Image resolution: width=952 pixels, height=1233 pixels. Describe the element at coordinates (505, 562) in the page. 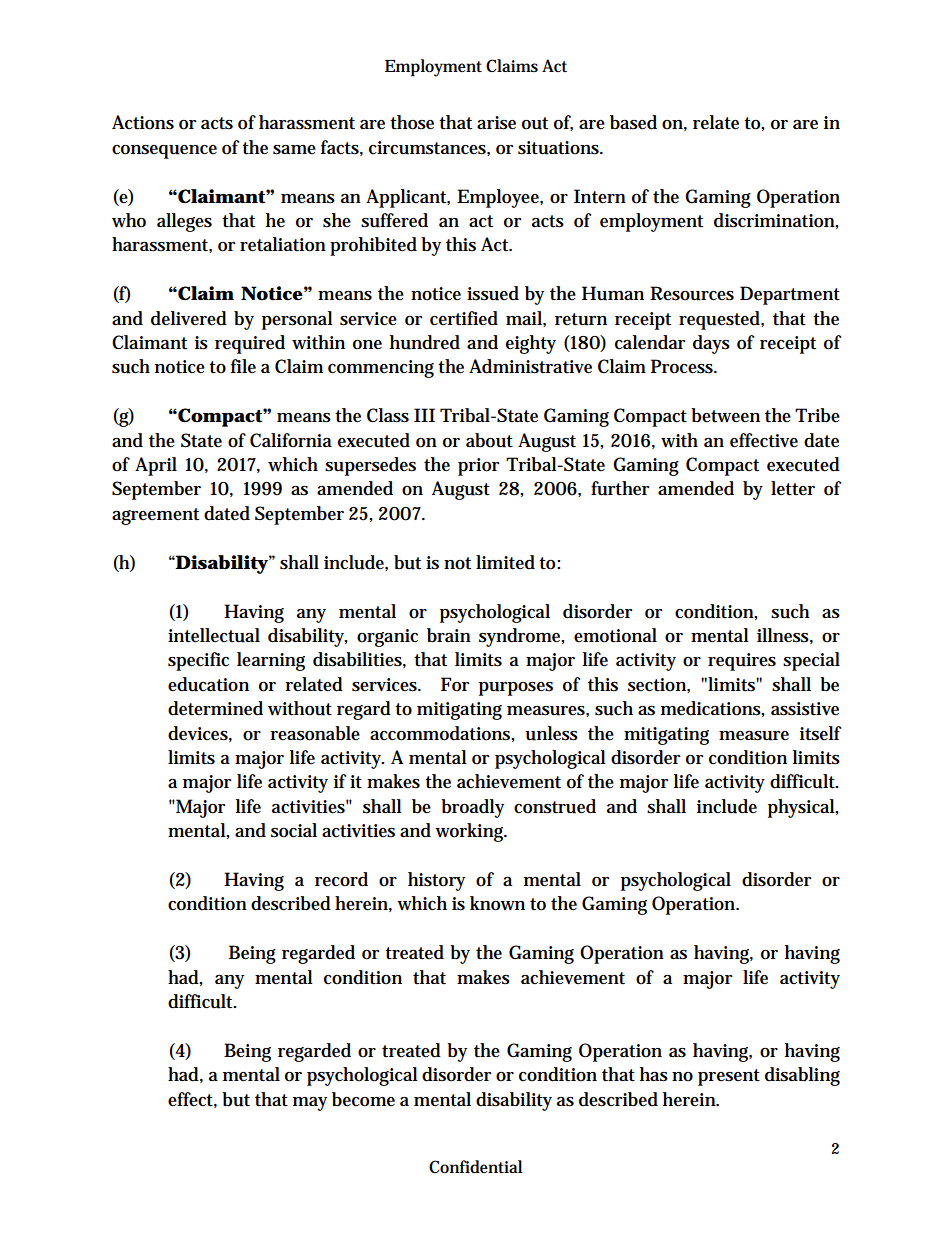

I see `limited` at that location.
